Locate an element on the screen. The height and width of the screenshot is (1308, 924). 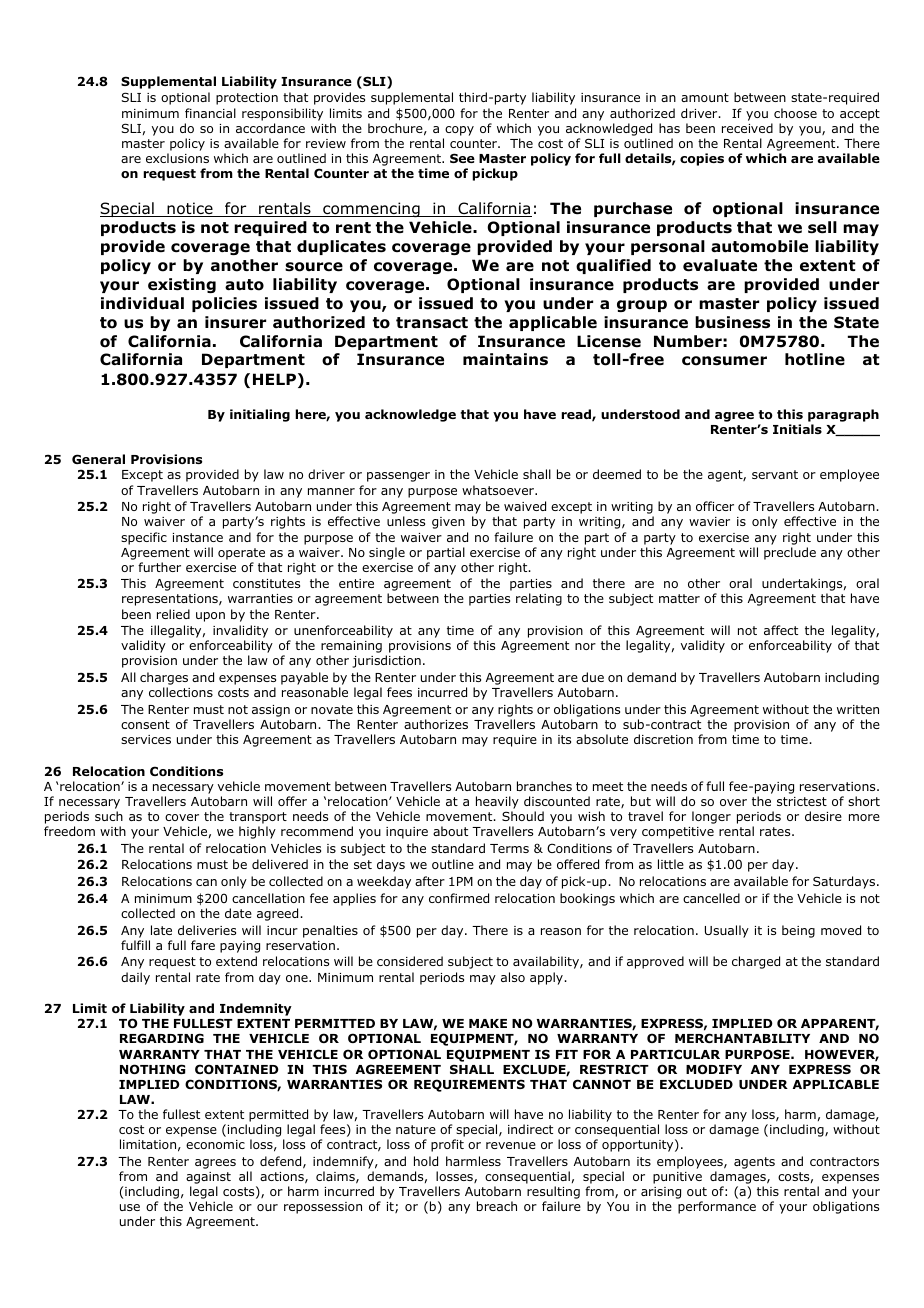
financial is located at coordinates (210, 113).
